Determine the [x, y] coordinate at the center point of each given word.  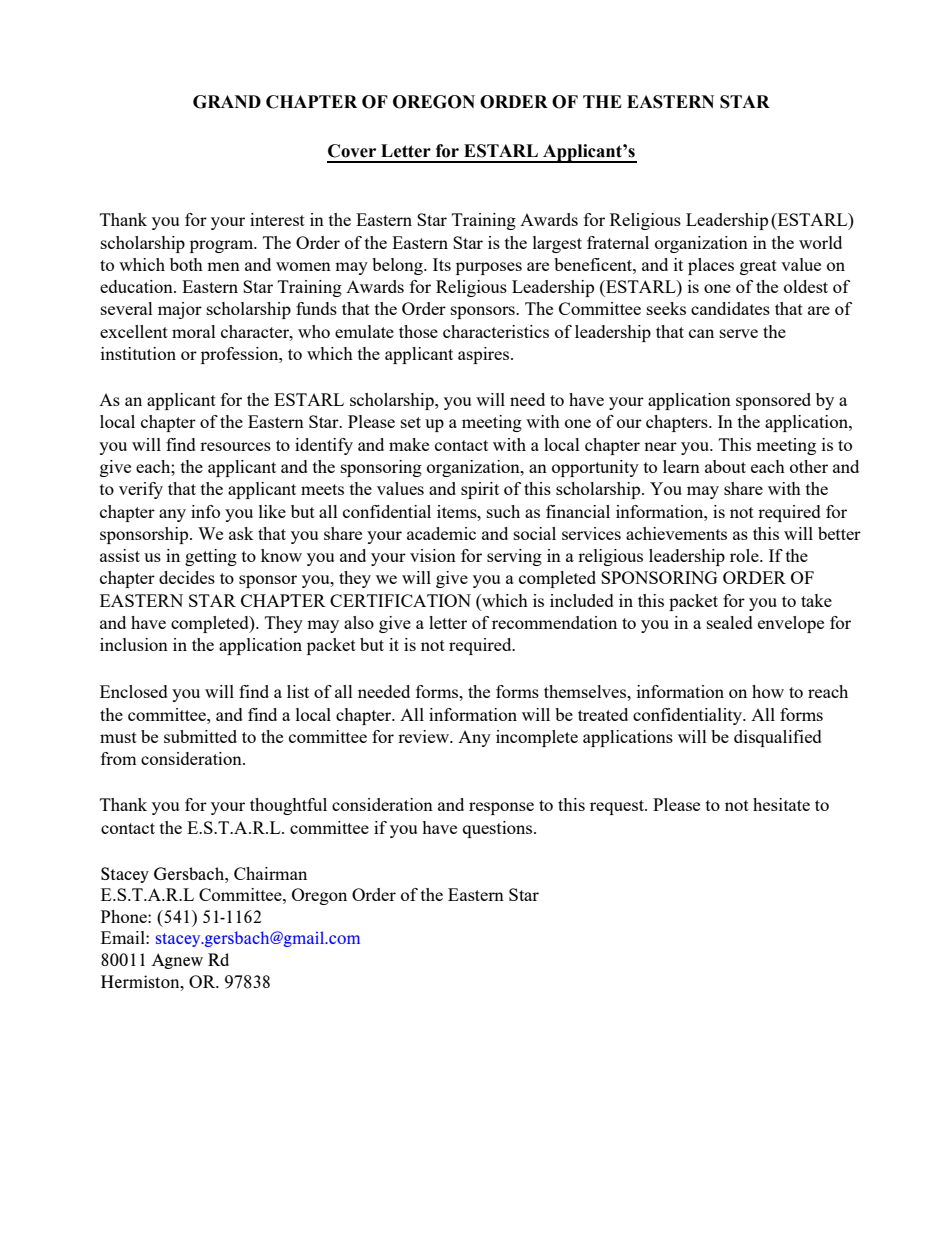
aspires [485, 355]
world [820, 242]
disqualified [778, 738]
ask [241, 533]
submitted [200, 736]
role [745, 555]
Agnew [177, 961]
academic [441, 533]
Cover [352, 151]
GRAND [227, 102]
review [425, 736]
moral [194, 331]
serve [739, 333]
